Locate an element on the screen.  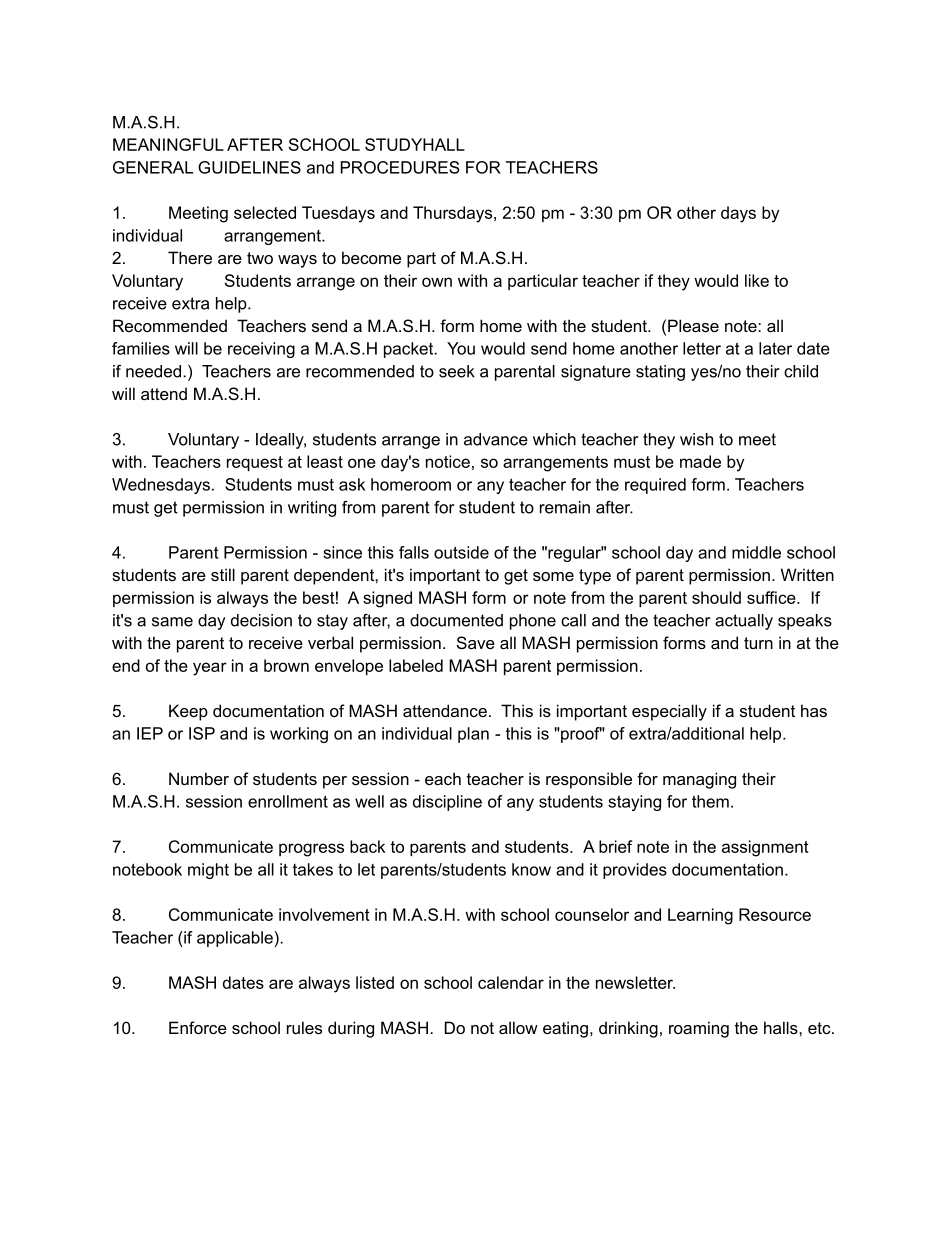
Enforce is located at coordinates (198, 1027).
